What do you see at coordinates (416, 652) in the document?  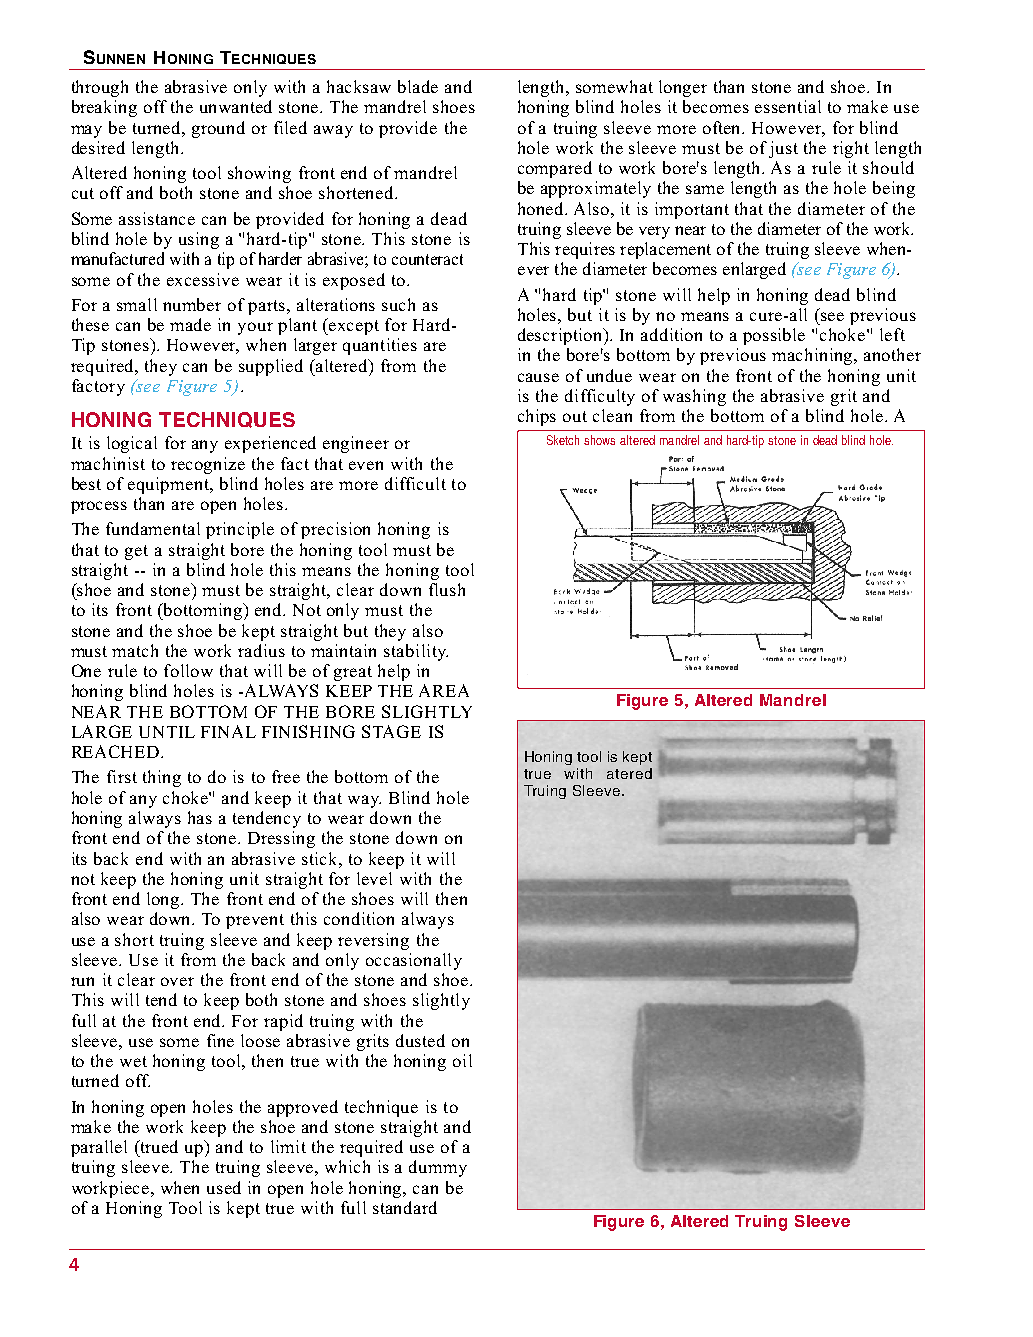 I see `stability` at bounding box center [416, 652].
